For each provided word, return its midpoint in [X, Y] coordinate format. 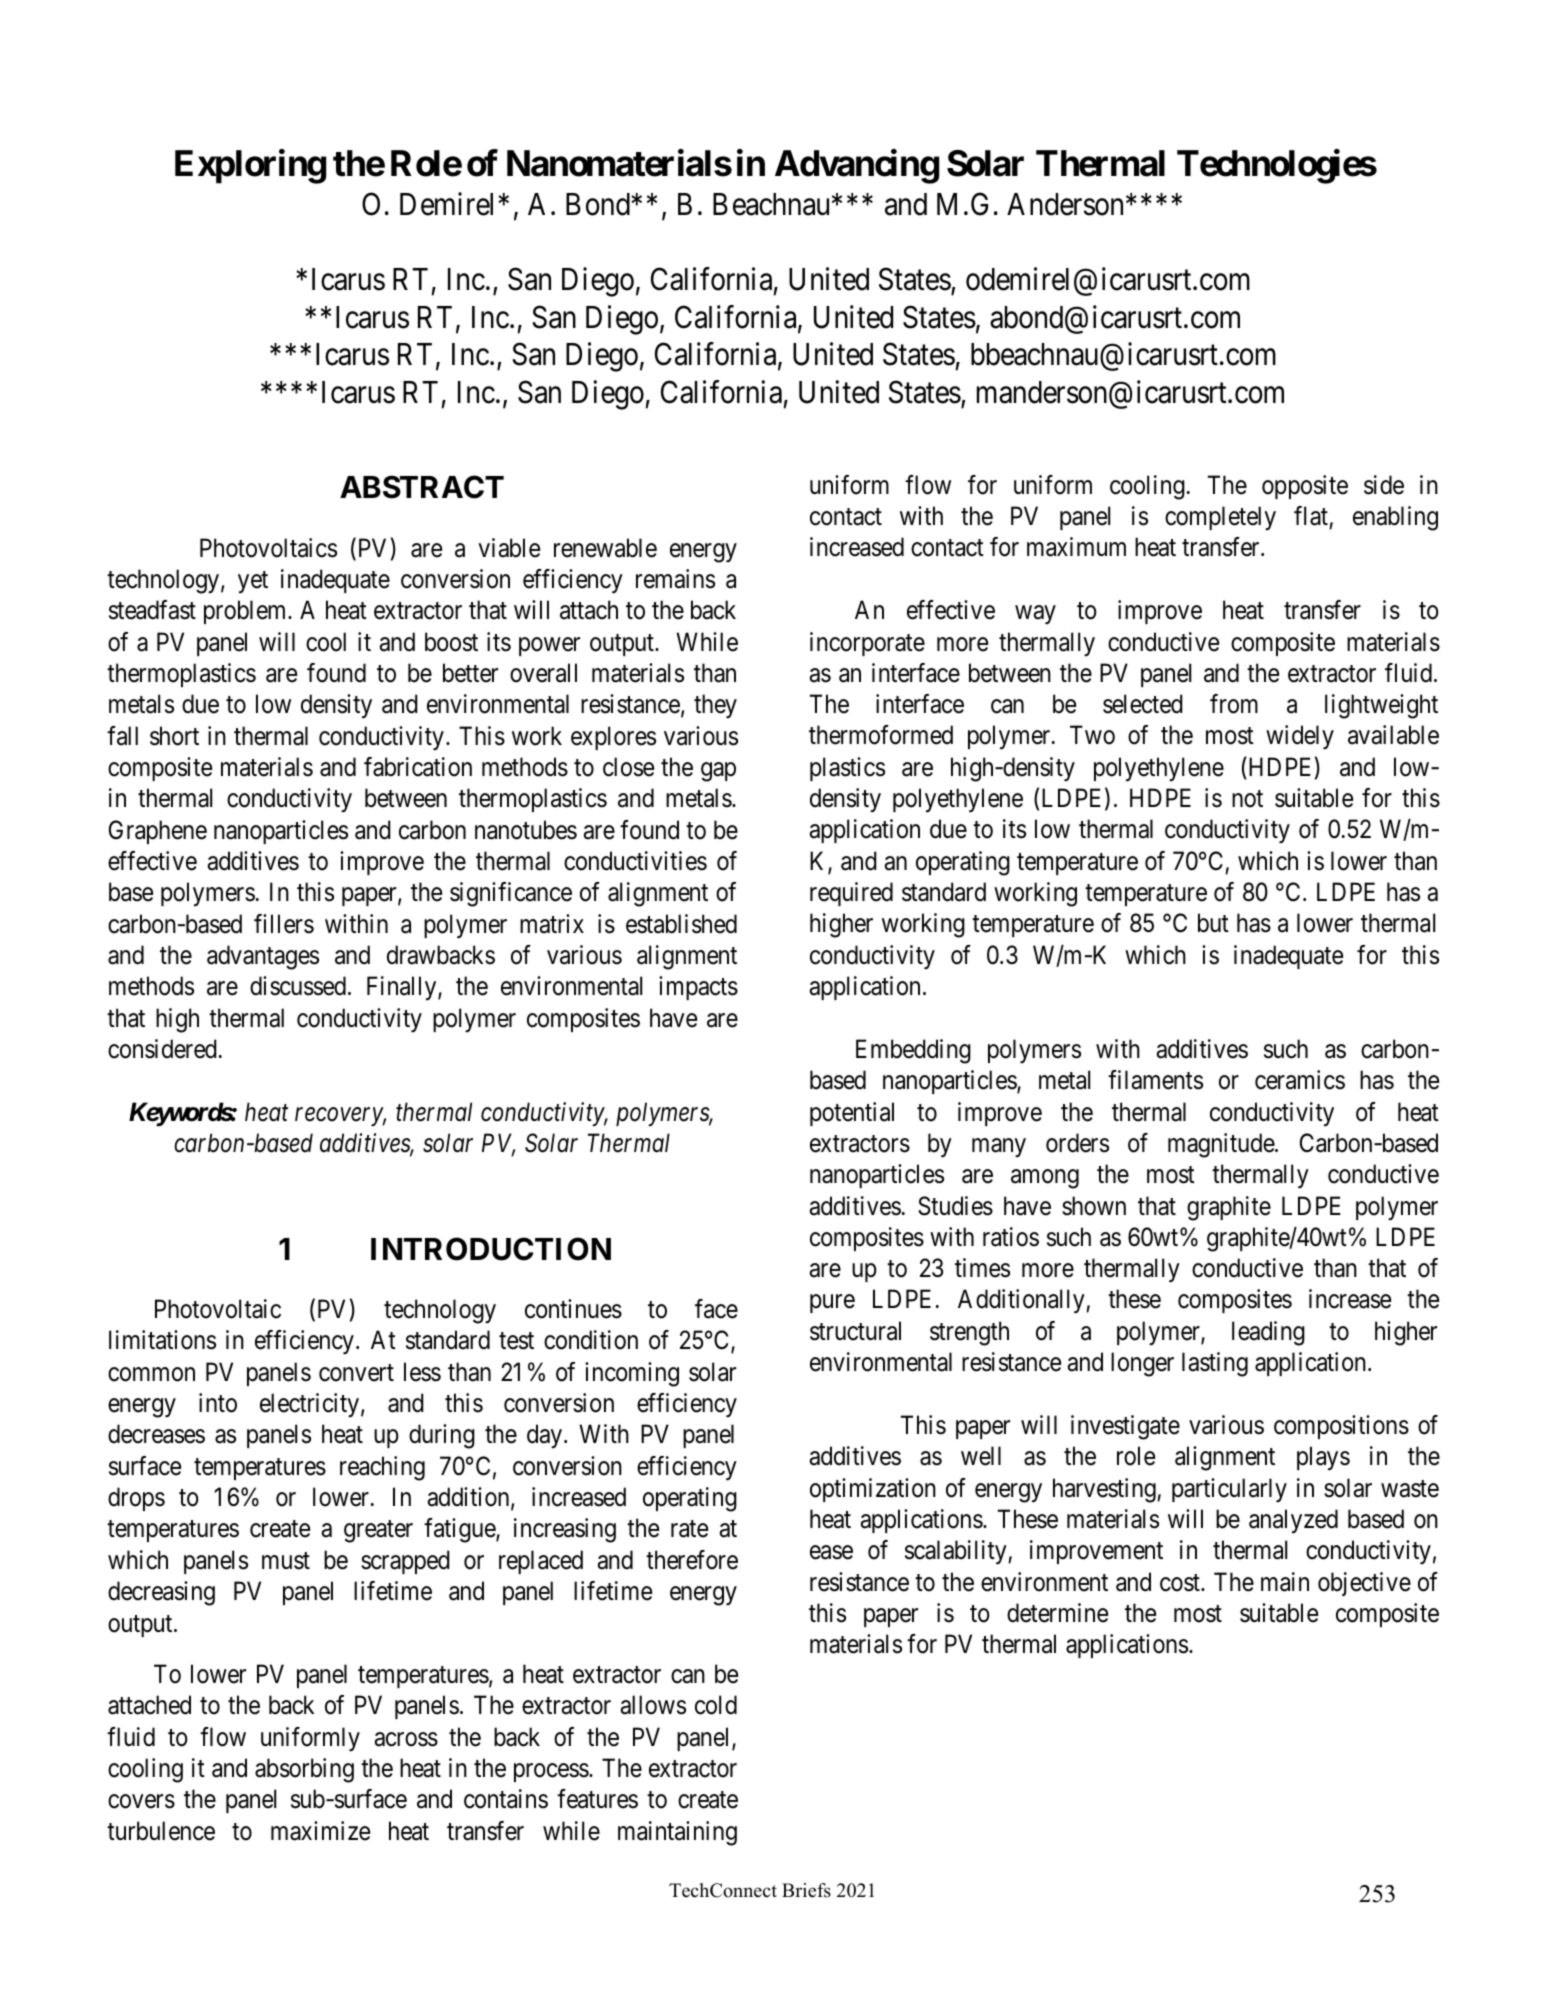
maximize [320, 1831]
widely [1300, 737]
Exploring [250, 166]
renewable [605, 548]
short [174, 736]
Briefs [806, 1890]
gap [718, 772]
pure [832, 1304]
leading [1268, 1333]
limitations [162, 1340]
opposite [1305, 487]
